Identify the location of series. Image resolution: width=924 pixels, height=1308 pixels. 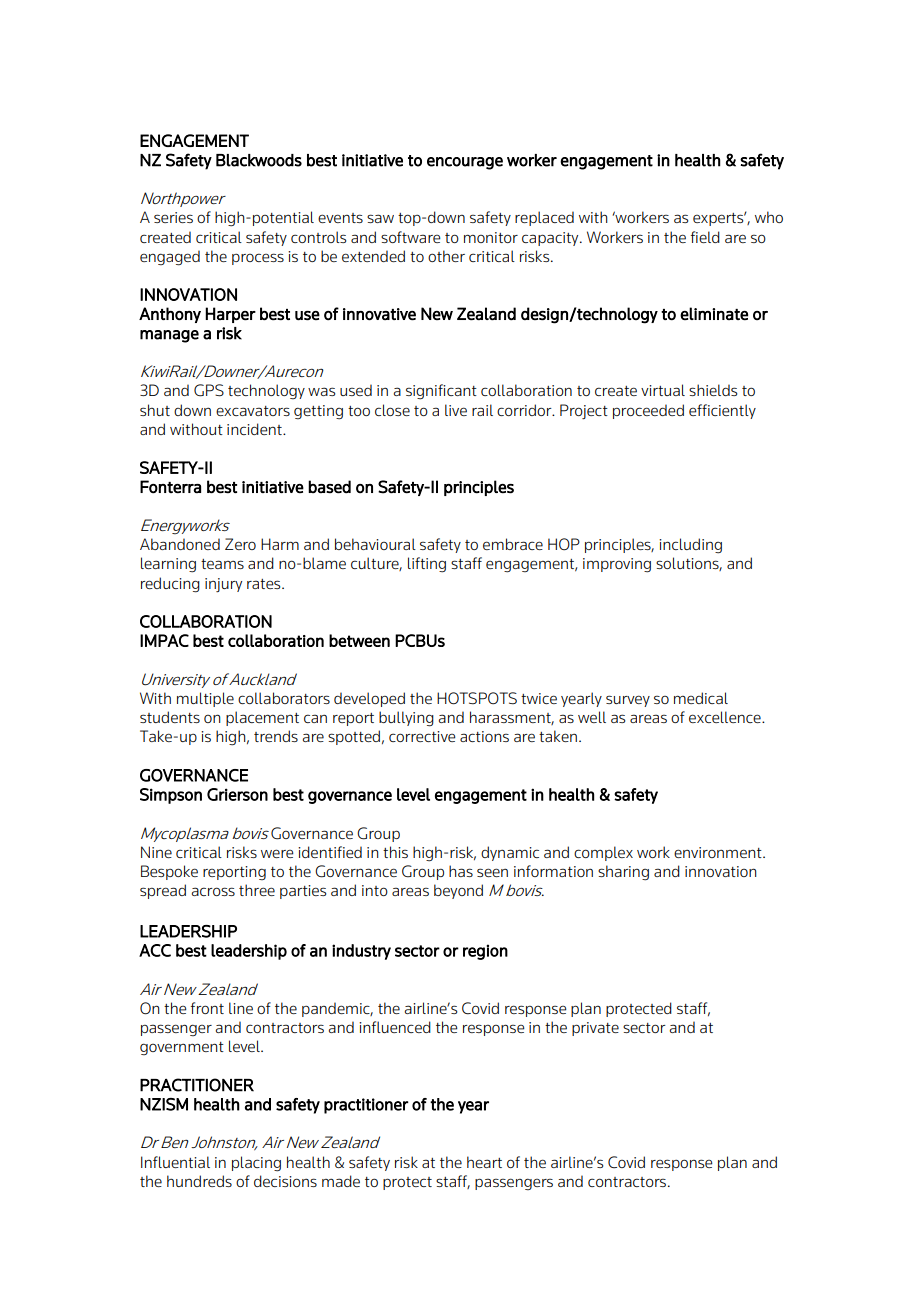
(173, 217).
